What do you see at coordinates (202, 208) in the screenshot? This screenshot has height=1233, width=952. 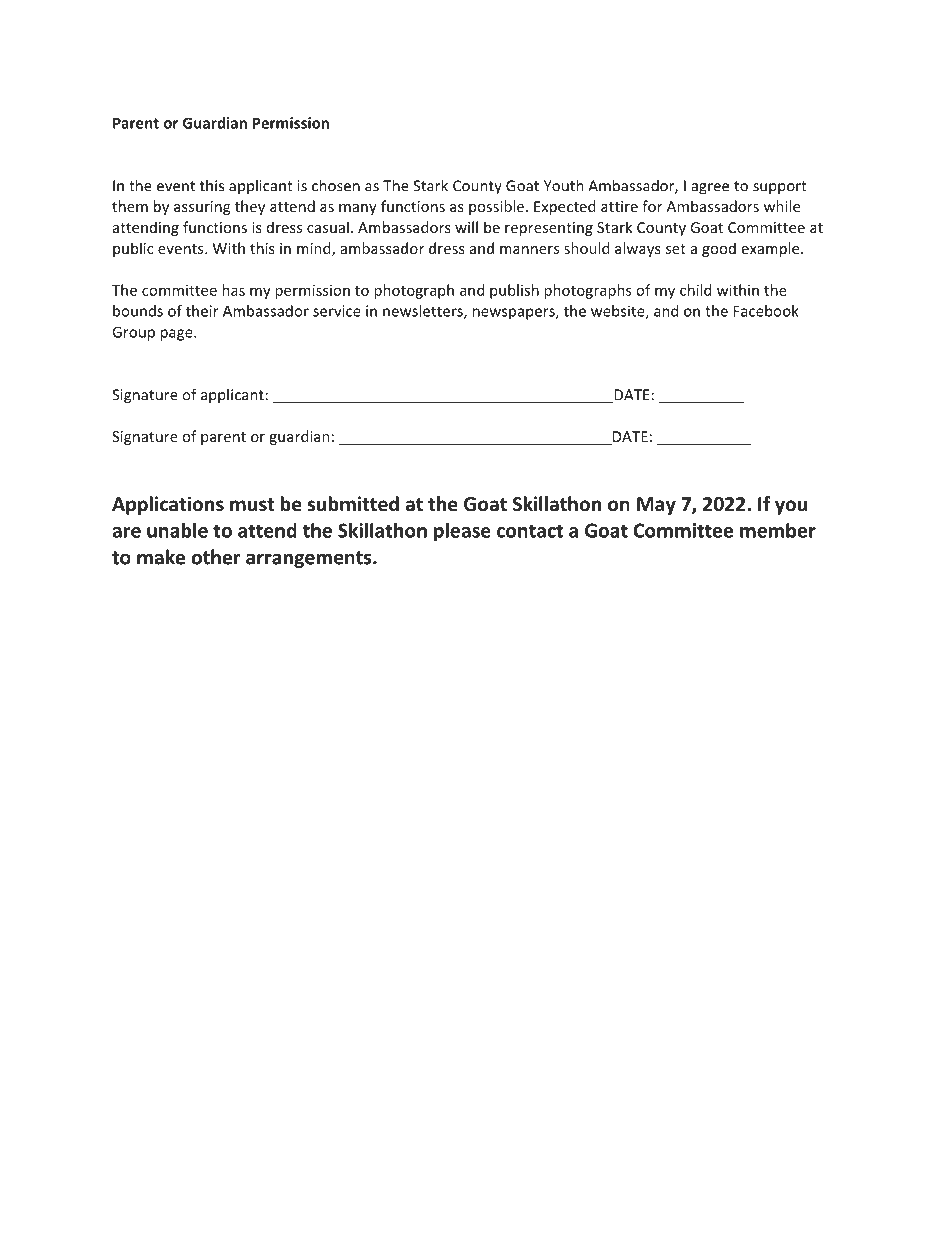 I see `assuring` at bounding box center [202, 208].
